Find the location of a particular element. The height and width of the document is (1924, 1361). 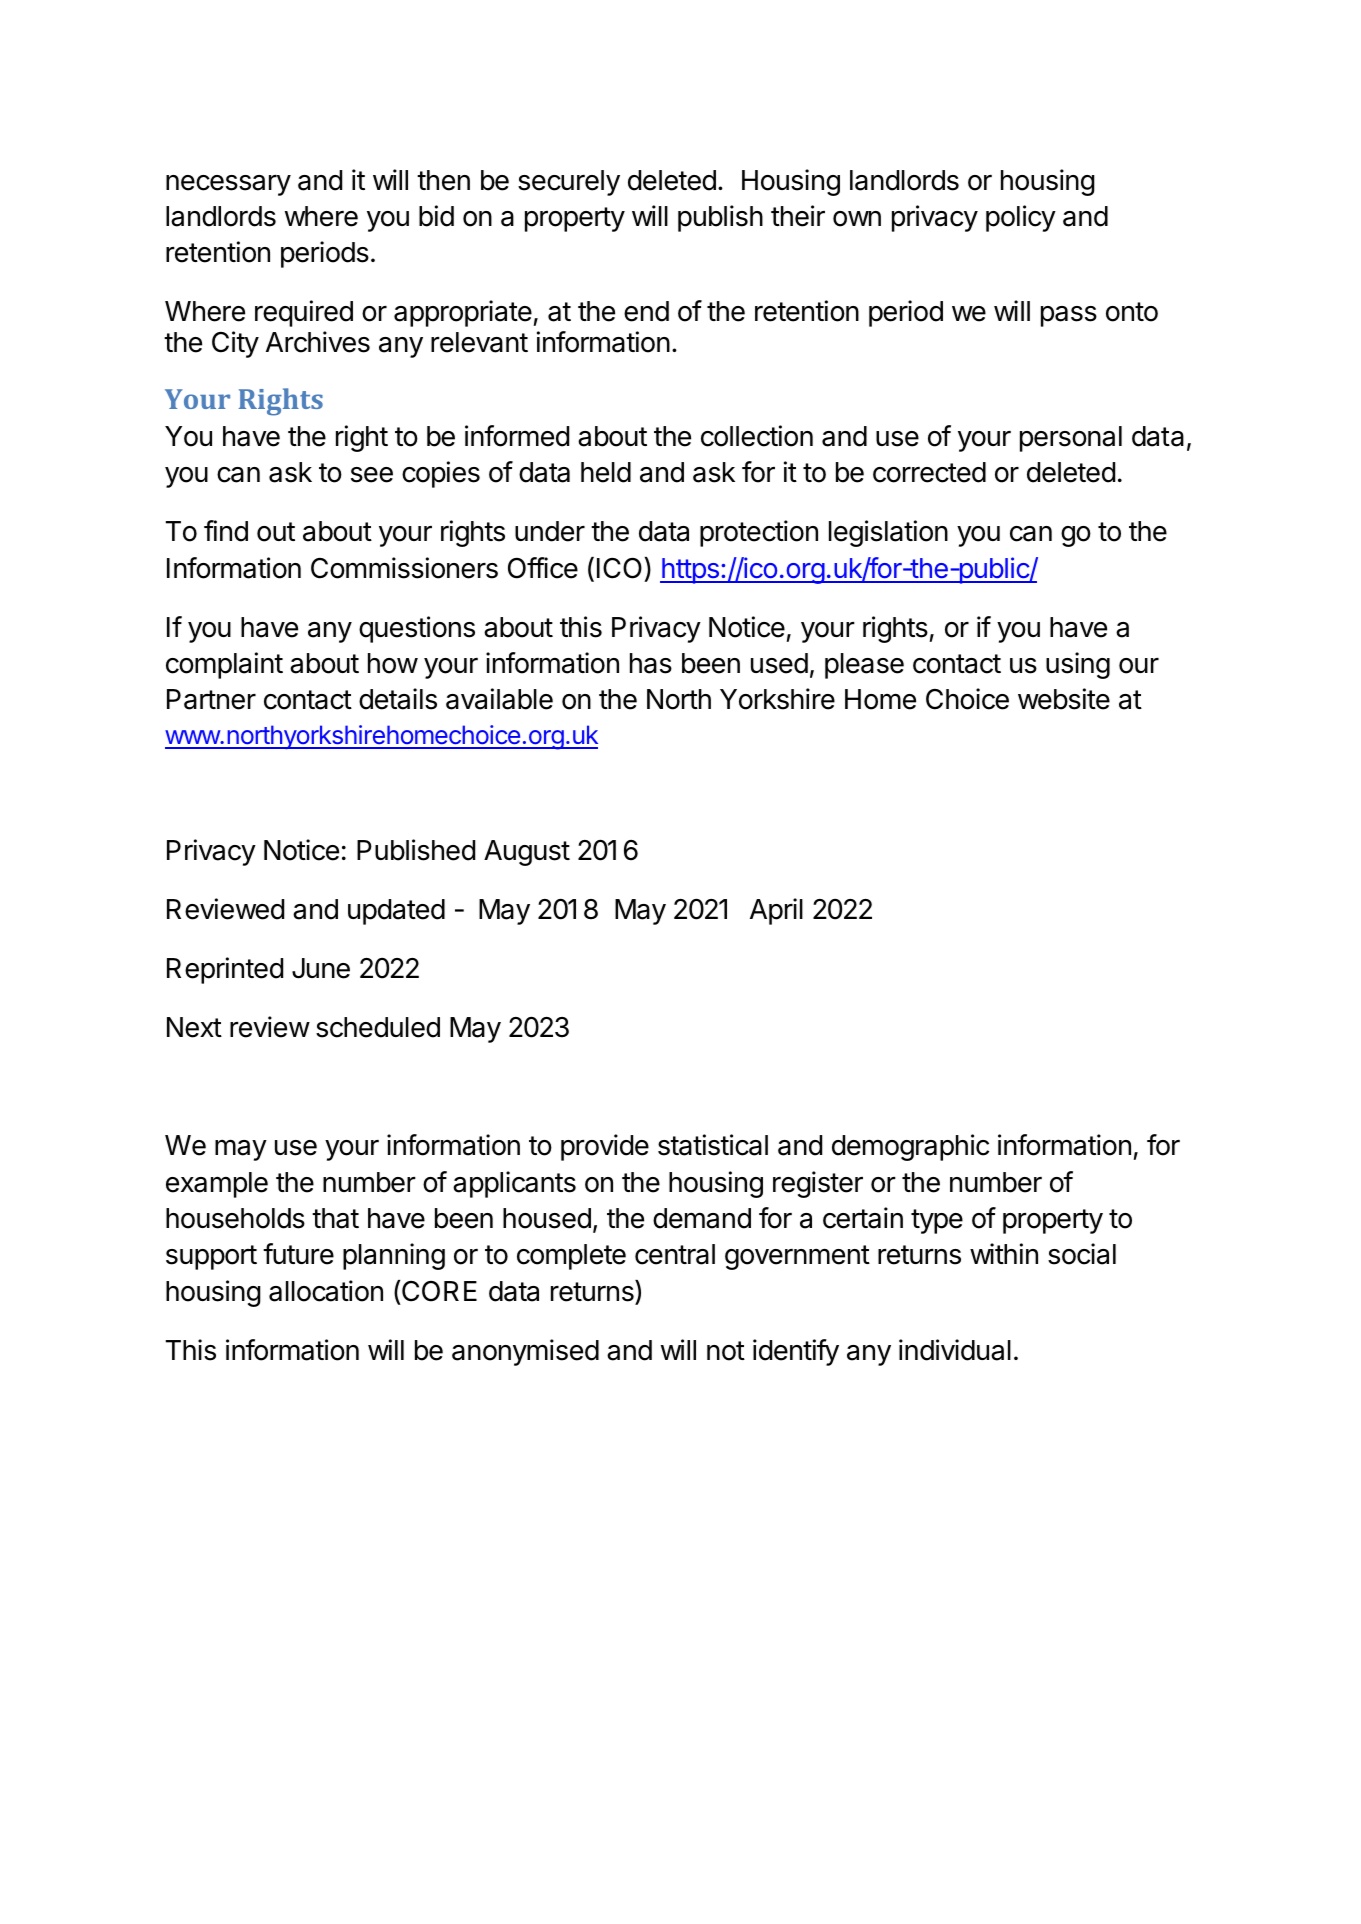

securely is located at coordinates (569, 183).
